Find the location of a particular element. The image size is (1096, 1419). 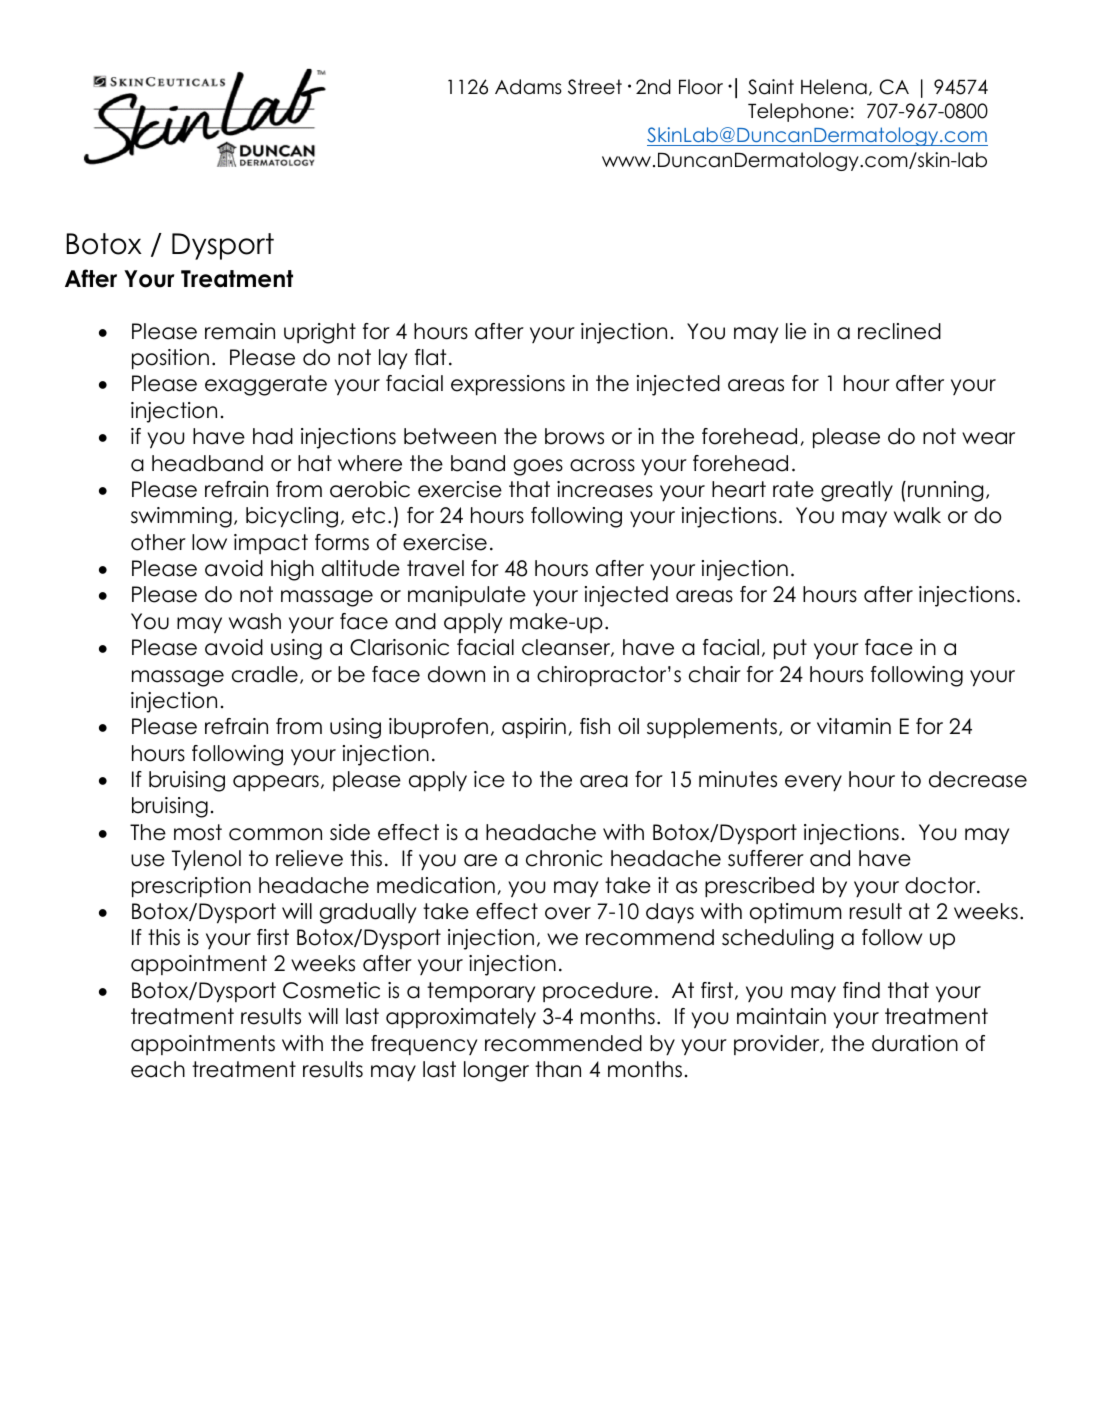

fish is located at coordinates (595, 726).
